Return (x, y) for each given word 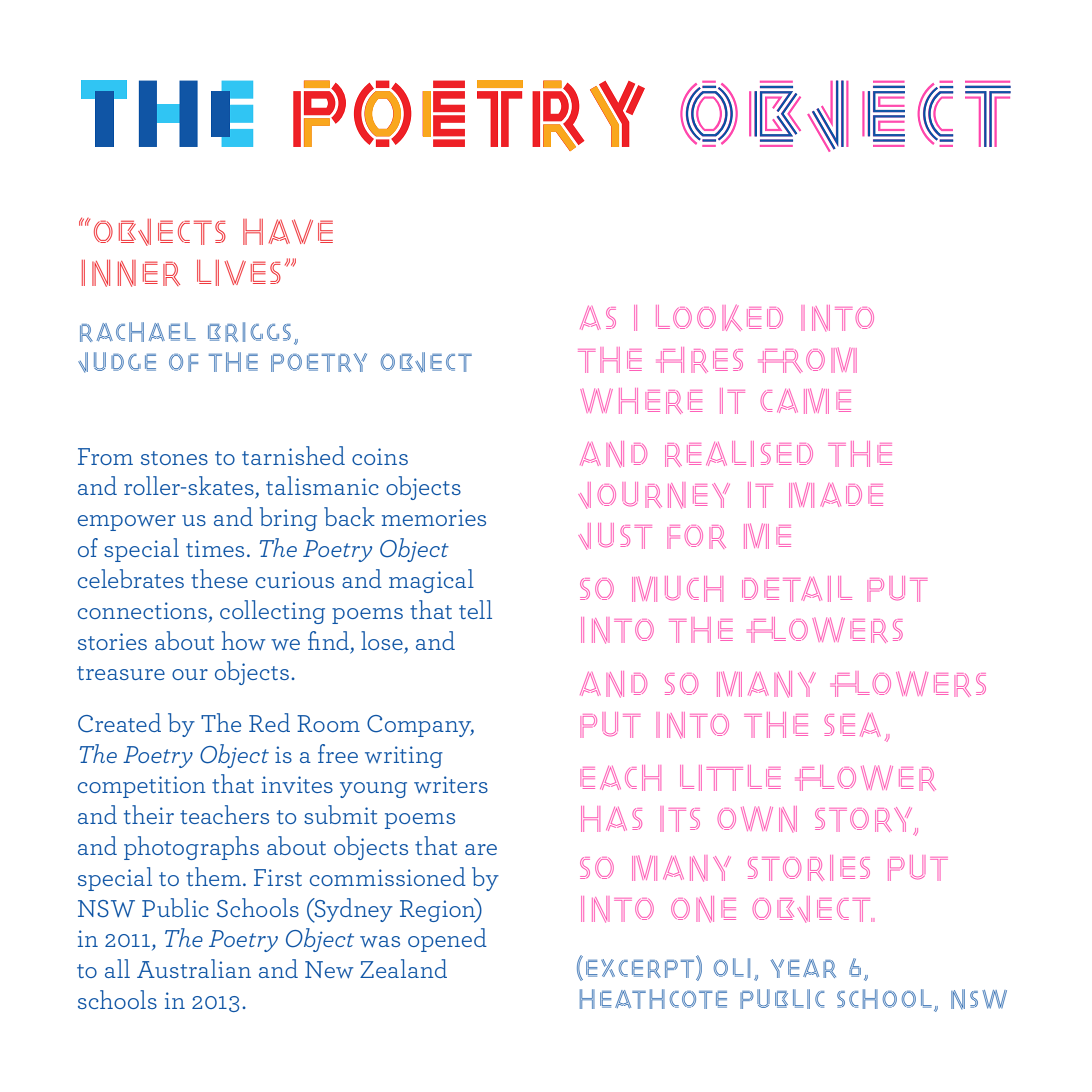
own (757, 819)
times (215, 548)
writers (451, 784)
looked (719, 318)
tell (475, 609)
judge (117, 362)
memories (434, 517)
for (696, 537)
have (288, 232)
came (806, 401)
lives (239, 273)
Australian (194, 968)
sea (853, 725)
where (641, 401)
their (149, 814)
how (244, 640)
